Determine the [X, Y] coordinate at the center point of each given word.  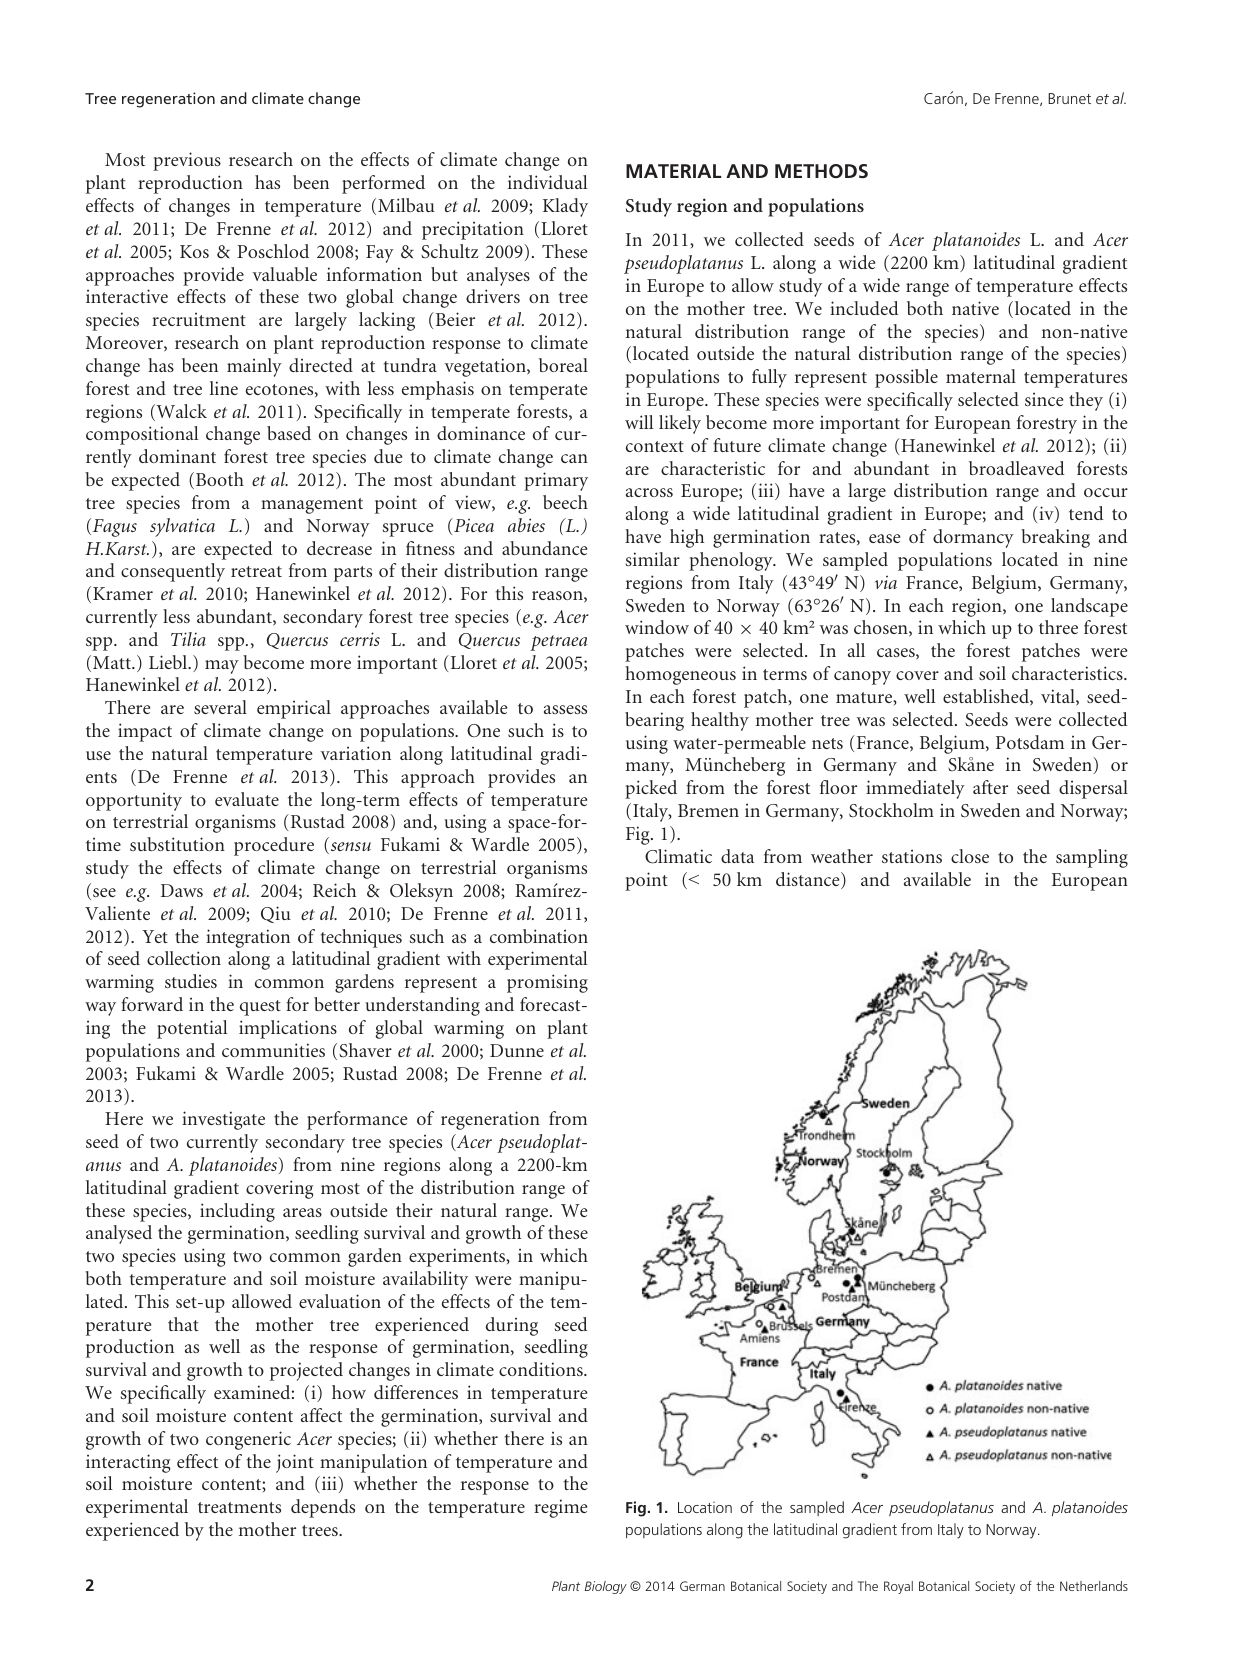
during [512, 1326]
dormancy [973, 538]
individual [548, 182]
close [970, 856]
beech [565, 502]
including [237, 1212]
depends [323, 1508]
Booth [220, 479]
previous [187, 161]
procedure [274, 846]
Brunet [1069, 98]
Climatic [678, 856]
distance [809, 880]
